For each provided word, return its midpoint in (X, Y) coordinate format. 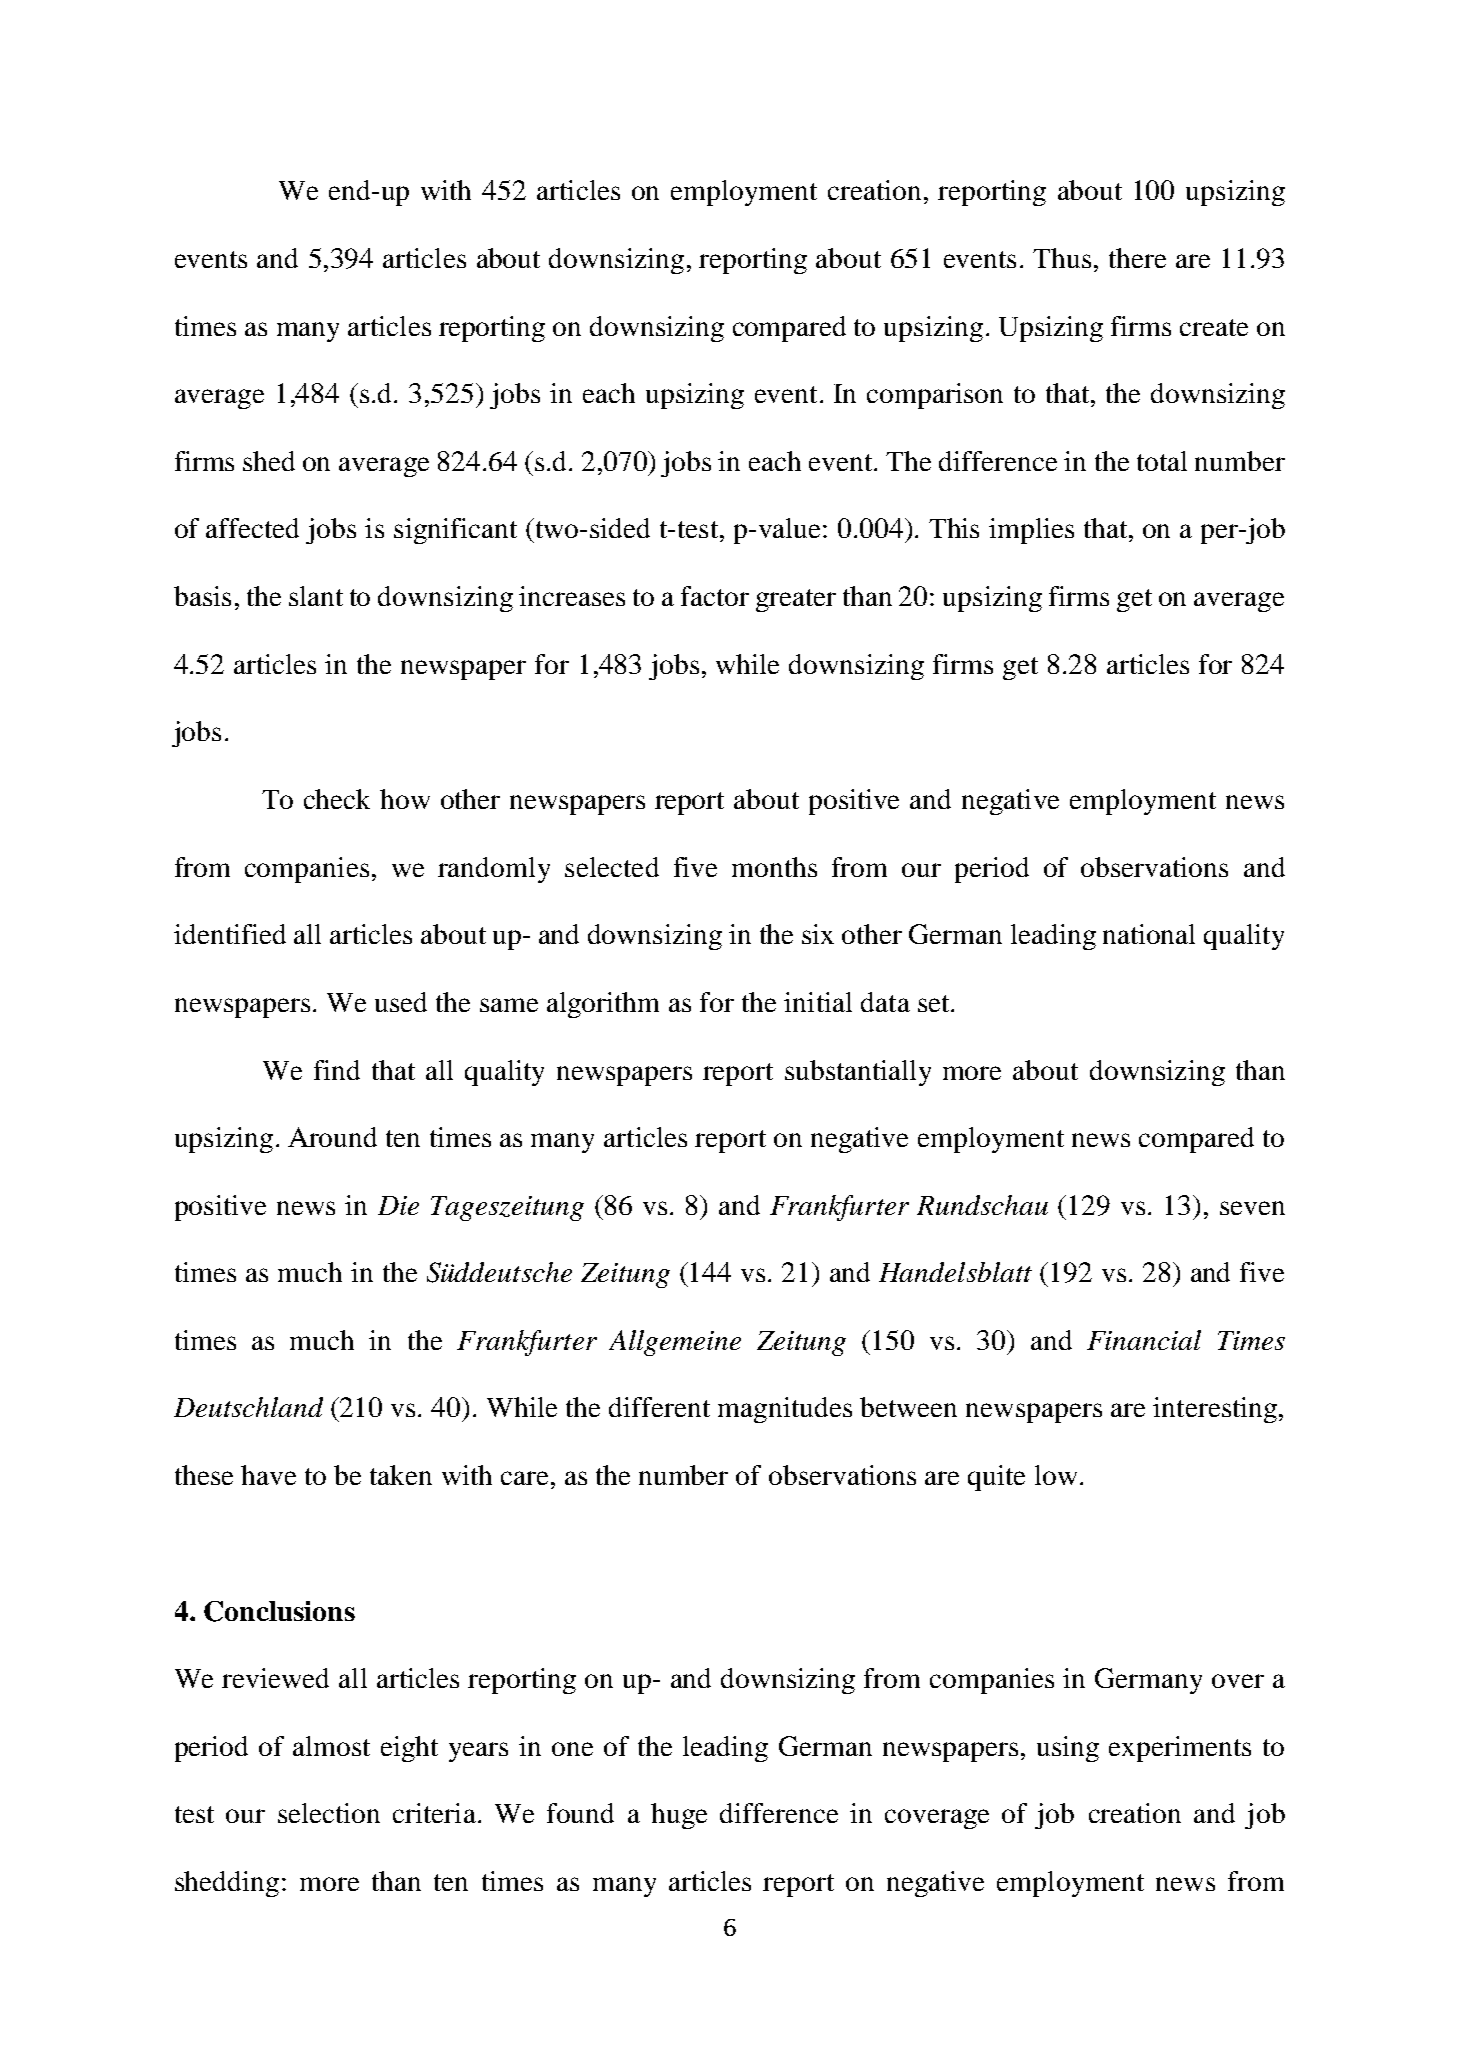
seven (1252, 1208)
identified (230, 934)
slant (316, 596)
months (774, 867)
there (1137, 258)
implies (1031, 531)
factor (715, 596)
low (1056, 1475)
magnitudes (785, 1410)
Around (332, 1137)
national (1149, 934)
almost (331, 1746)
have (268, 1475)
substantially (858, 1073)
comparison (935, 396)
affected (252, 528)
